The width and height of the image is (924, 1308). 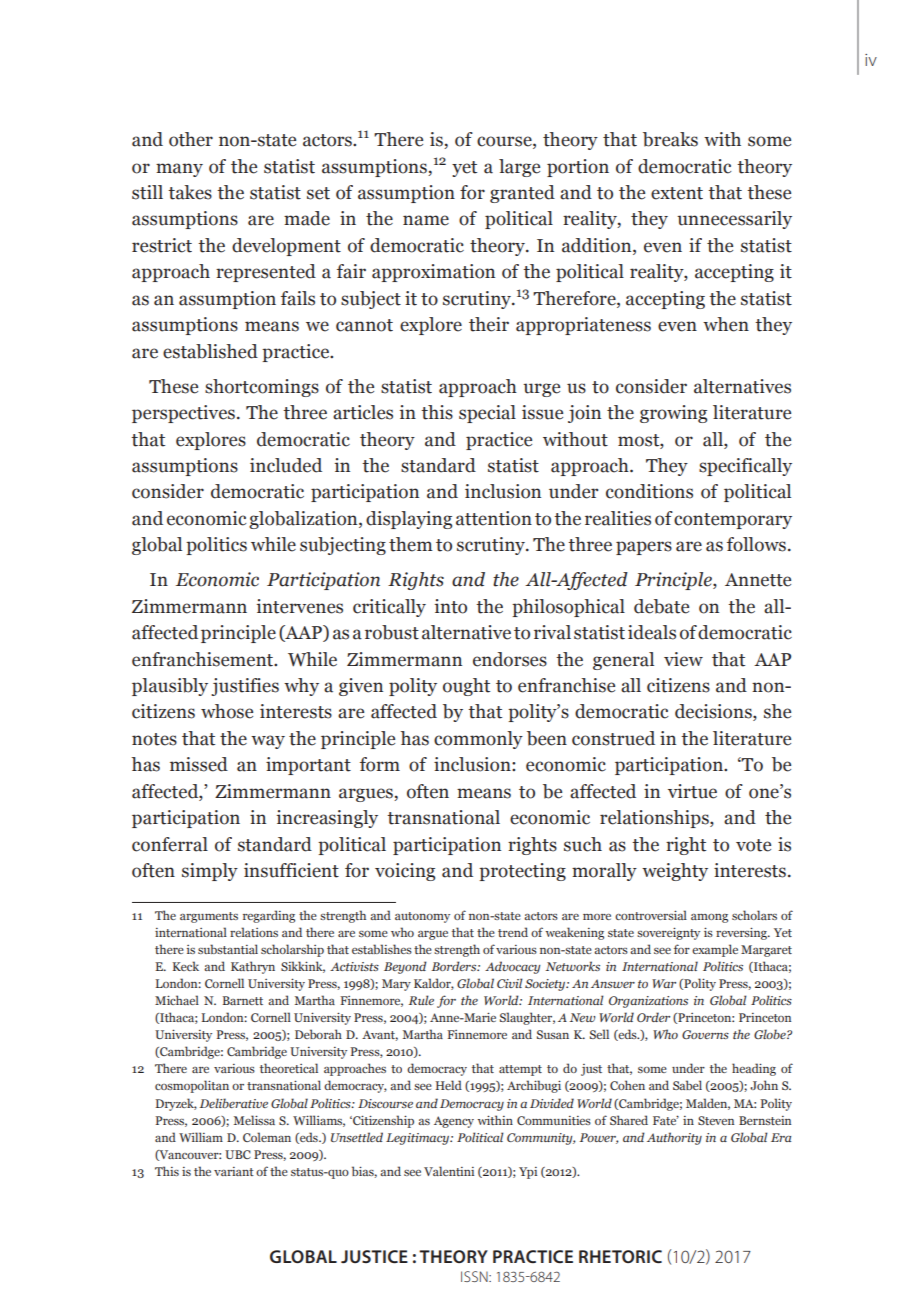 What do you see at coordinates (661, 606) in the image?
I see `debate` at bounding box center [661, 606].
